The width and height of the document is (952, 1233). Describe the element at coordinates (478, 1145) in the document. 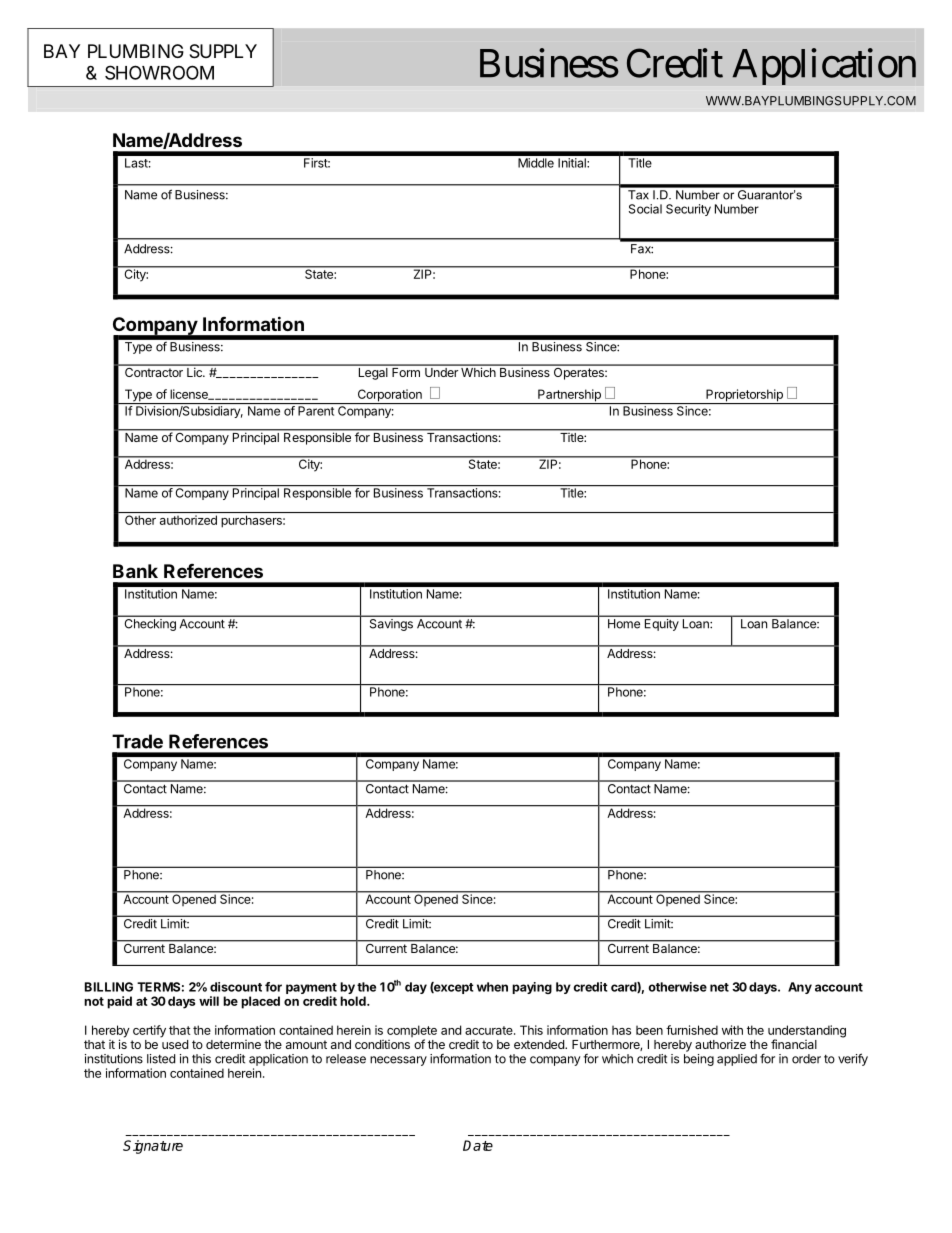

I see `Date` at that location.
